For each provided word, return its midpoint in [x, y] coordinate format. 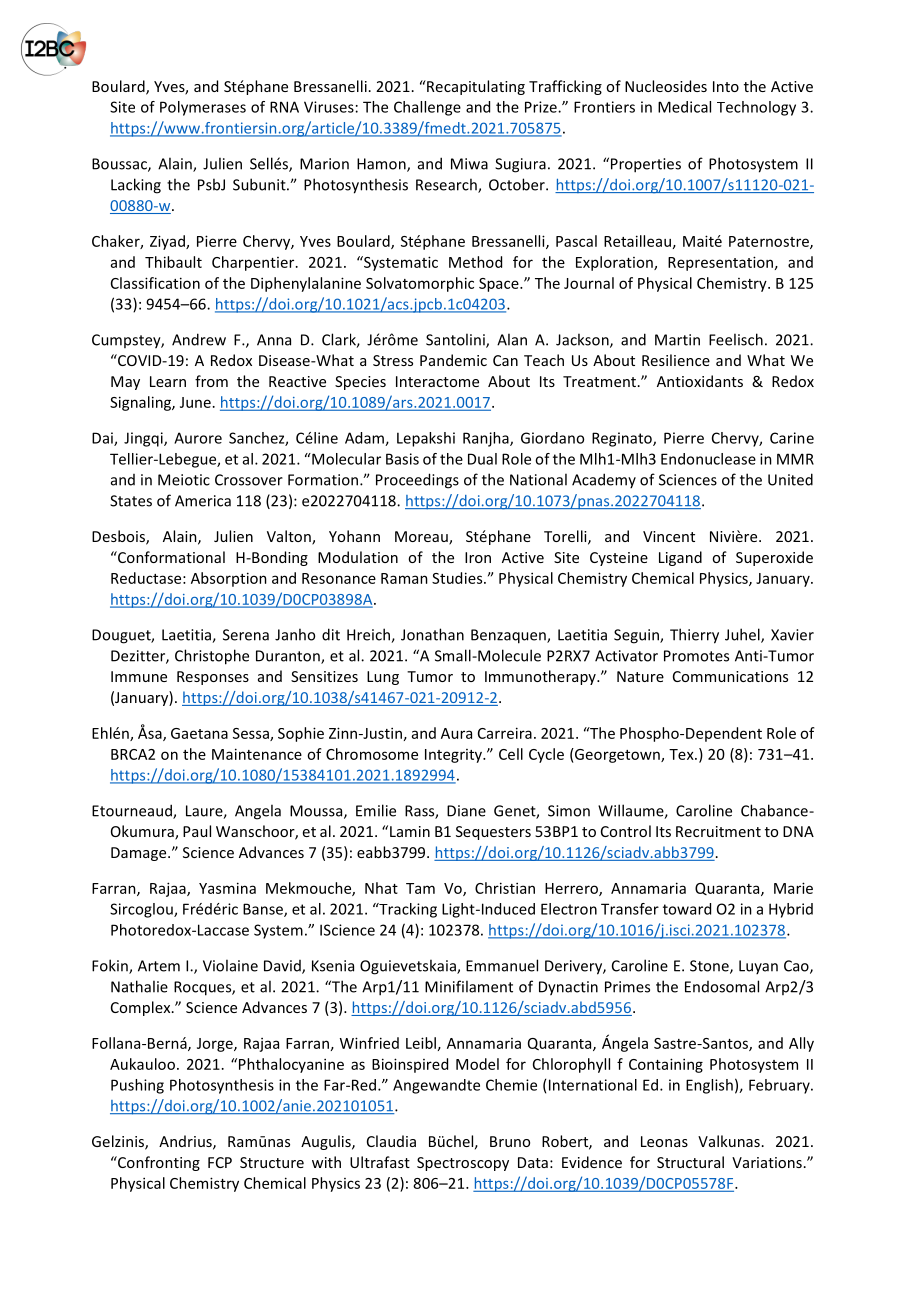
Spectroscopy [463, 1164]
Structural [690, 1162]
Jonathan [432, 634]
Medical [684, 107]
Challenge [427, 108]
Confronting [158, 1163]
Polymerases [203, 108]
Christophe [212, 657]
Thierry [694, 636]
